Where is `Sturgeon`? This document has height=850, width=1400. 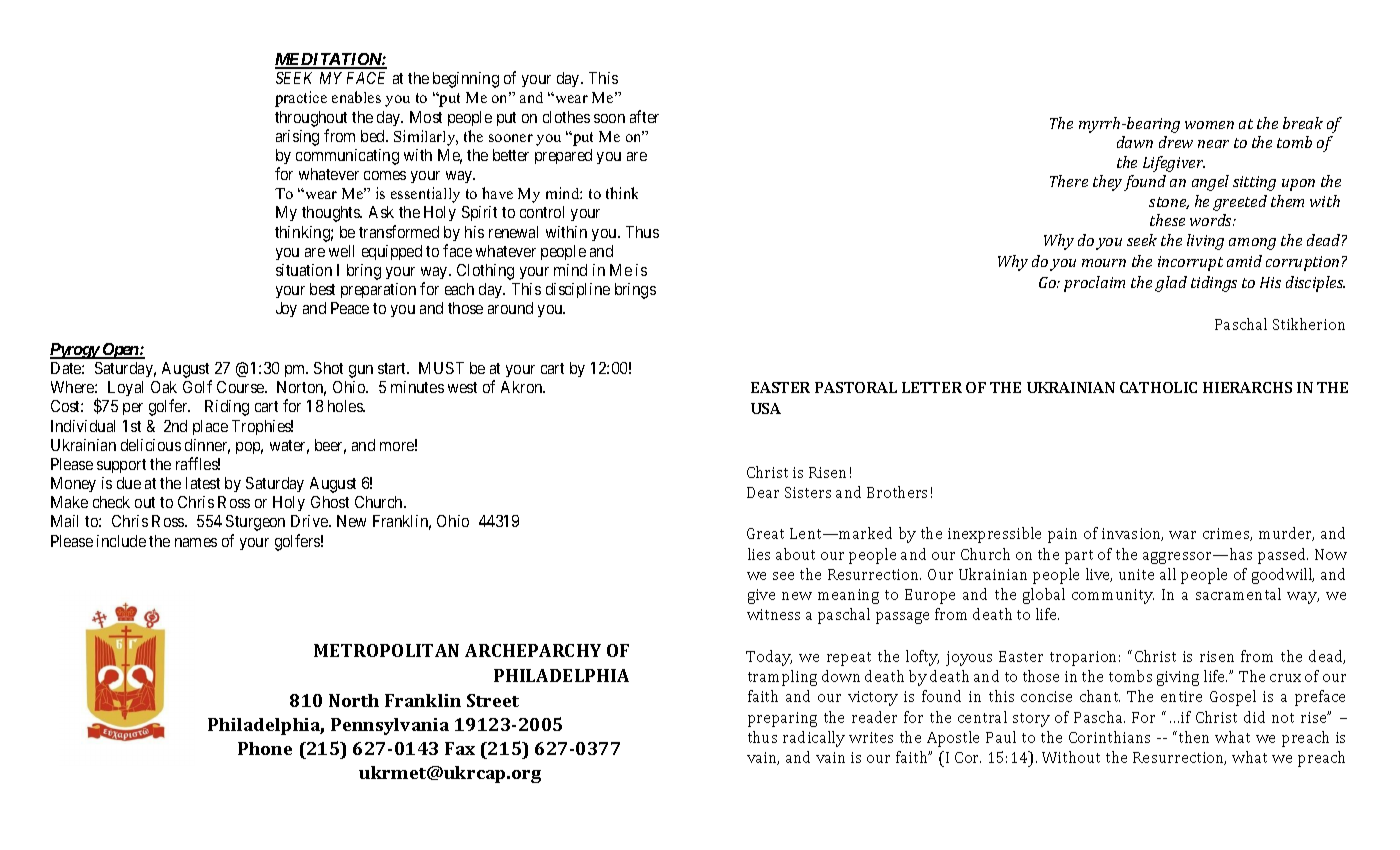 Sturgeon is located at coordinates (255, 523).
